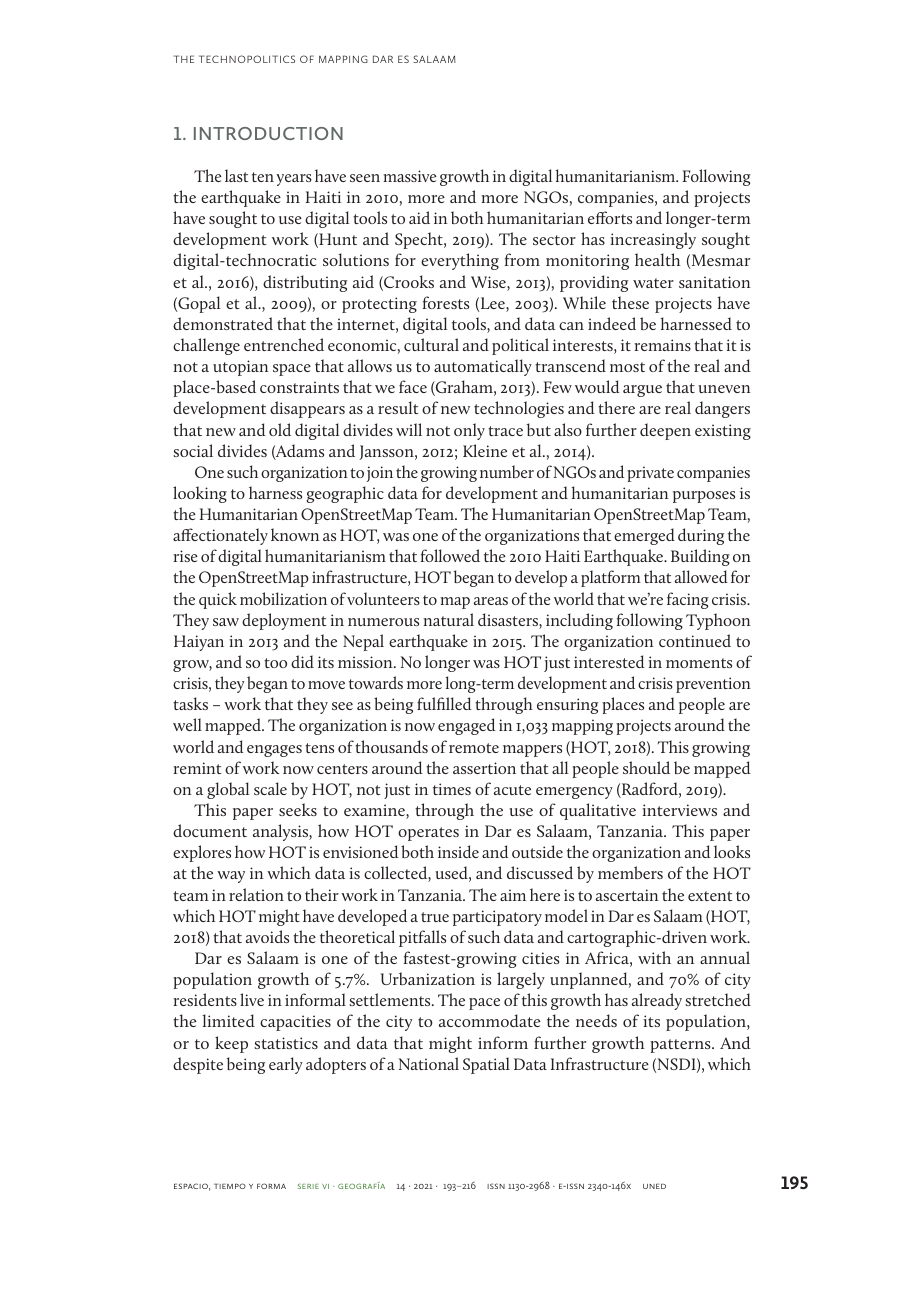 The width and height of the document is (924, 1308). What do you see at coordinates (200, 494) in the document?
I see `looking` at bounding box center [200, 494].
